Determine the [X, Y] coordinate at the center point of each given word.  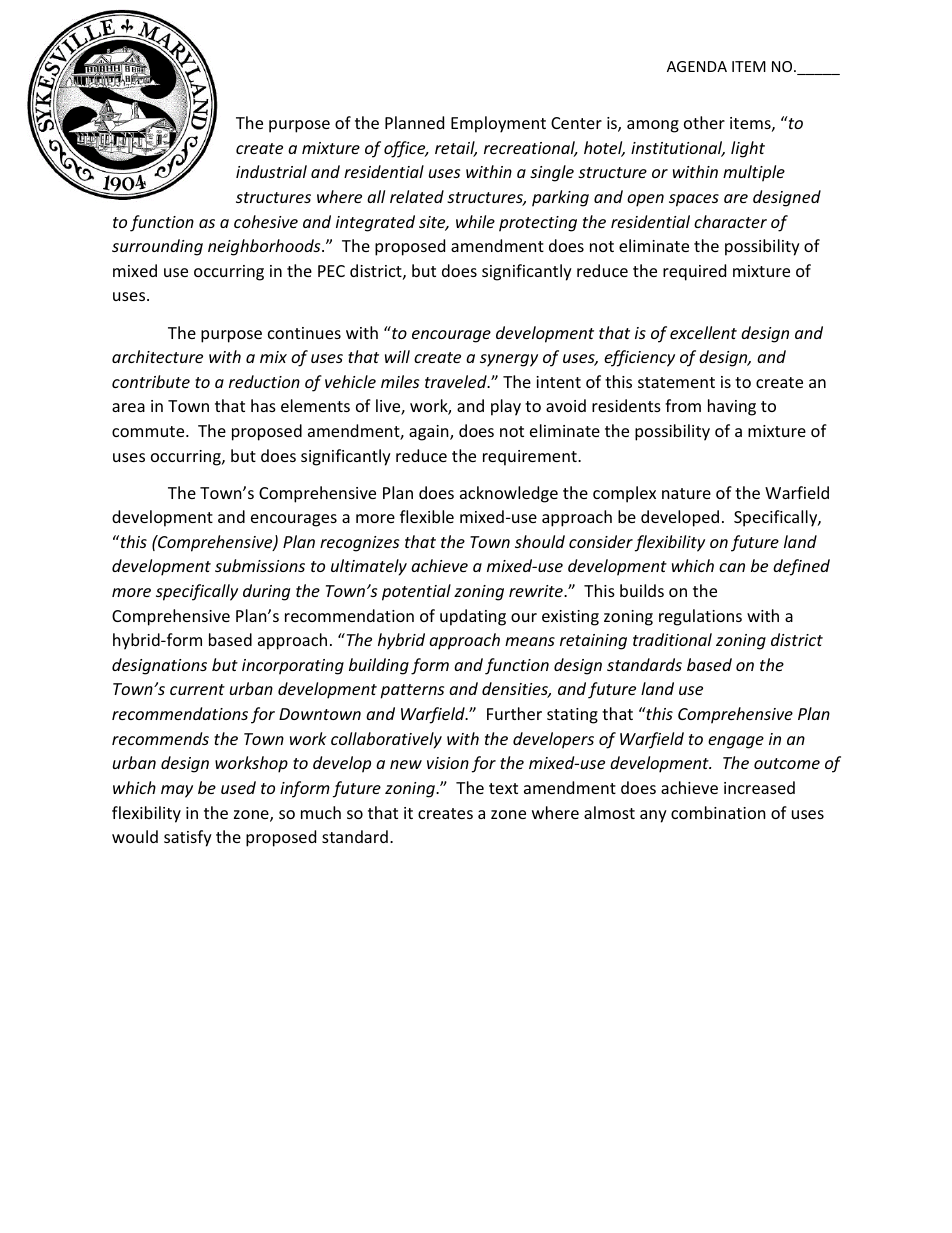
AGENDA [697, 66]
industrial [271, 171]
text [503, 788]
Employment [498, 124]
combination [718, 812]
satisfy [188, 838]
